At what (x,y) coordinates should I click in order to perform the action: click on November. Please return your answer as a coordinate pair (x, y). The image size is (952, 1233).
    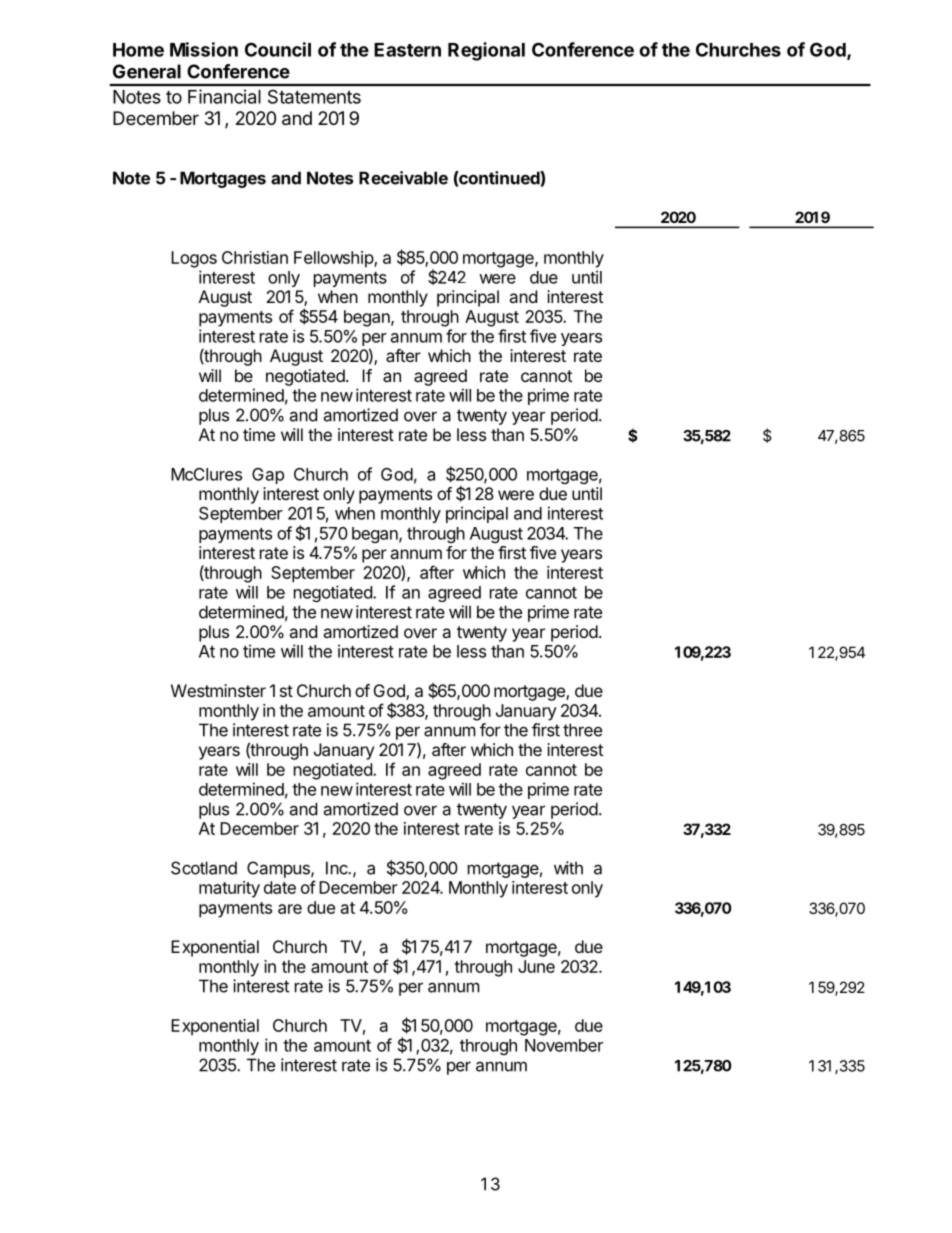
    Looking at the image, I should click on (564, 1045).
